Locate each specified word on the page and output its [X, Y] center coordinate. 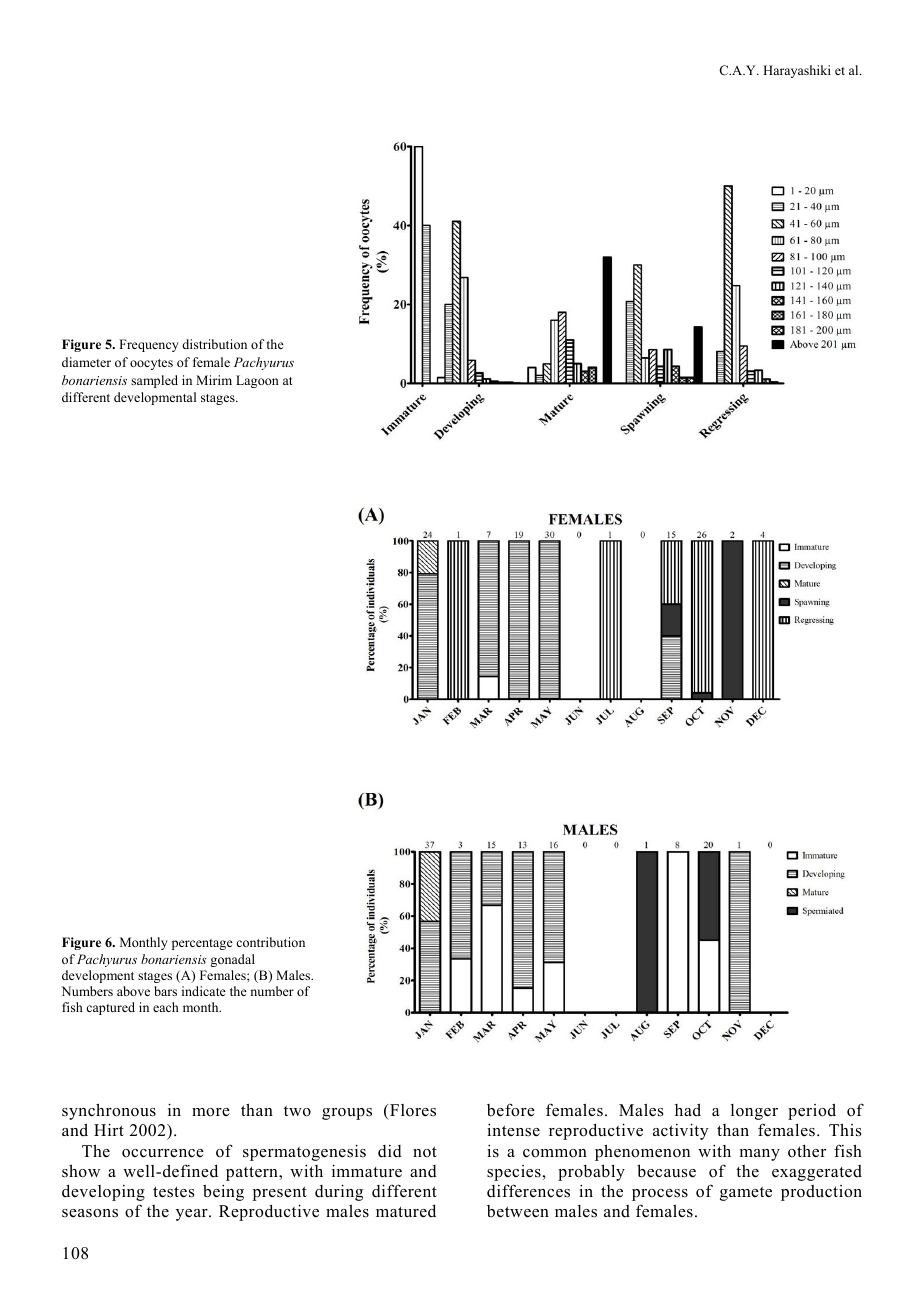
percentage [202, 944]
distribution [214, 344]
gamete [746, 1194]
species [515, 1173]
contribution [270, 942]
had [688, 1109]
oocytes [151, 364]
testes [174, 1192]
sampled [154, 381]
